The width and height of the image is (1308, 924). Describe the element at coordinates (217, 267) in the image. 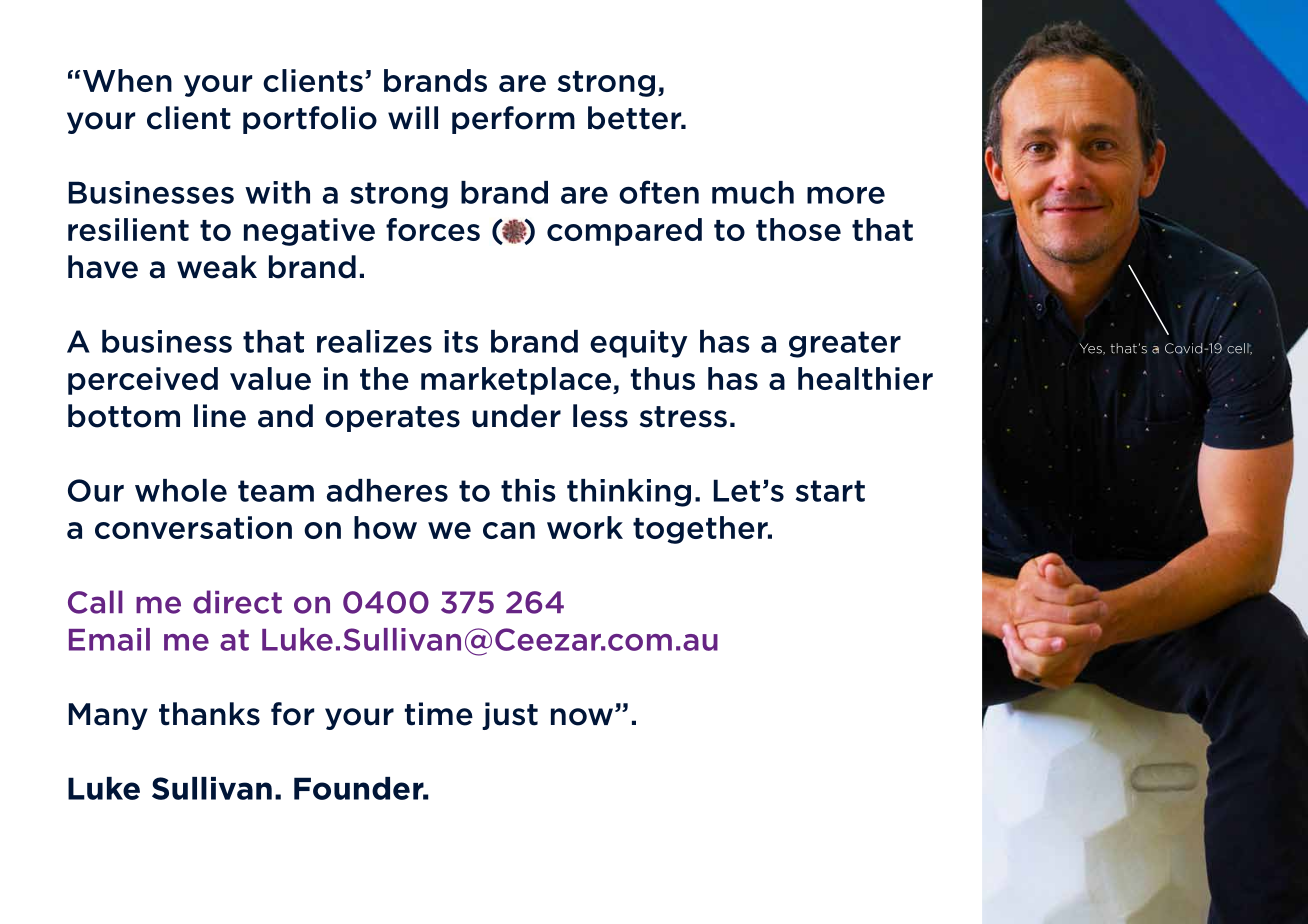

I see `weak` at that location.
